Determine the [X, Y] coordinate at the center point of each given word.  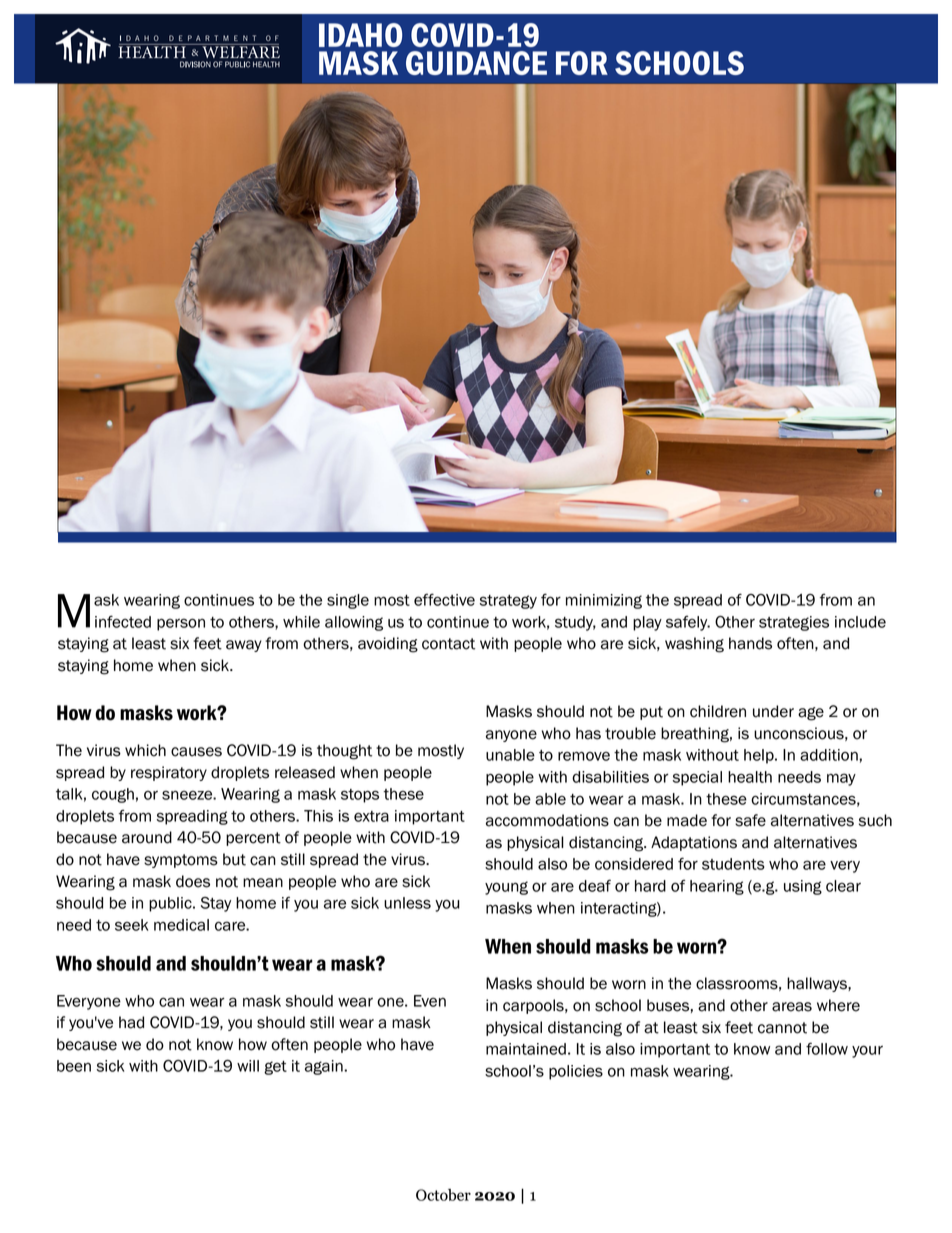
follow [827, 1048]
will [248, 1066]
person [181, 624]
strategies [794, 623]
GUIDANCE [476, 63]
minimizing [604, 601]
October [443, 1195]
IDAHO [360, 35]
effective [444, 599]
